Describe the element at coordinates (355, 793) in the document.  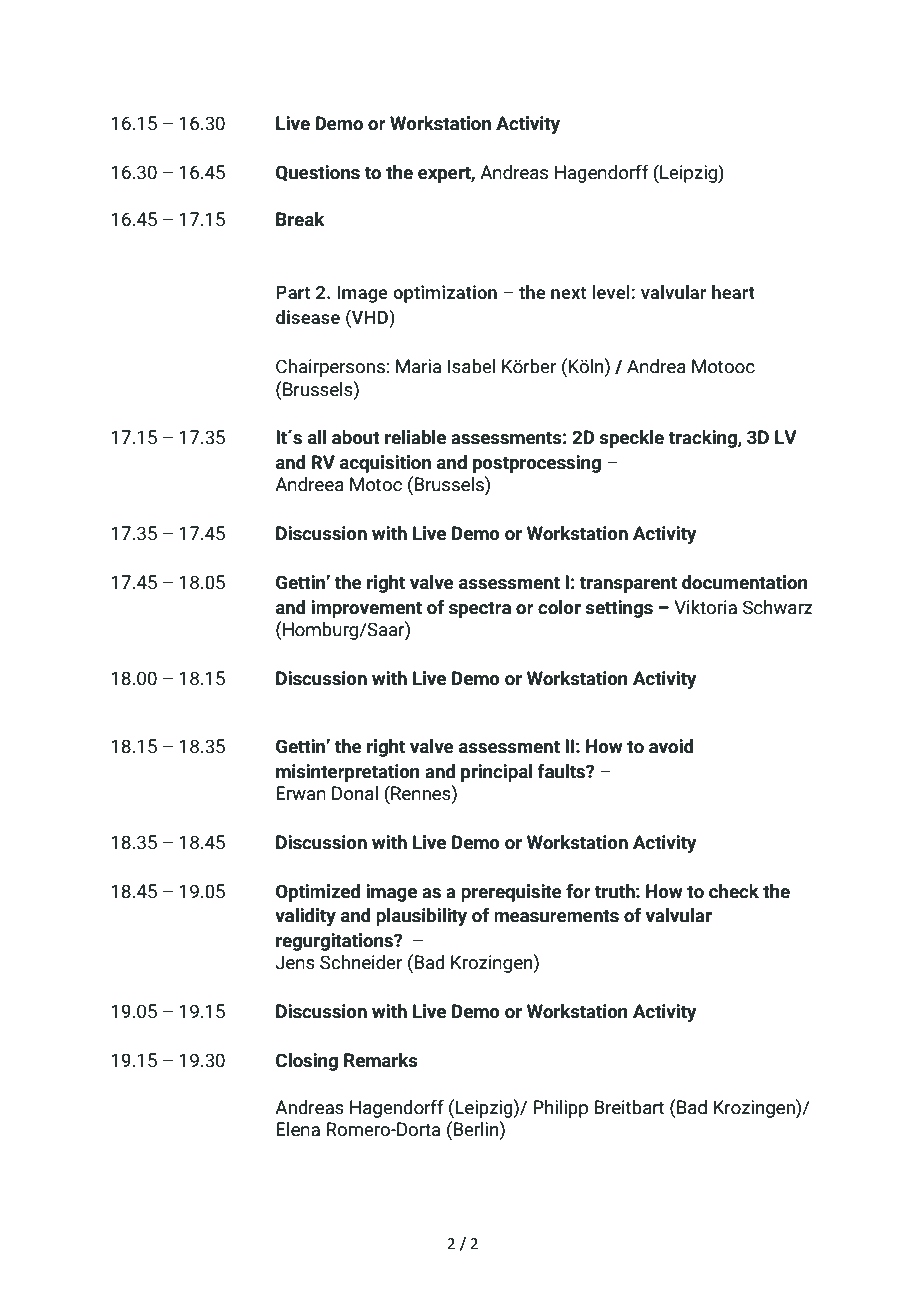
I see `Donal` at that location.
